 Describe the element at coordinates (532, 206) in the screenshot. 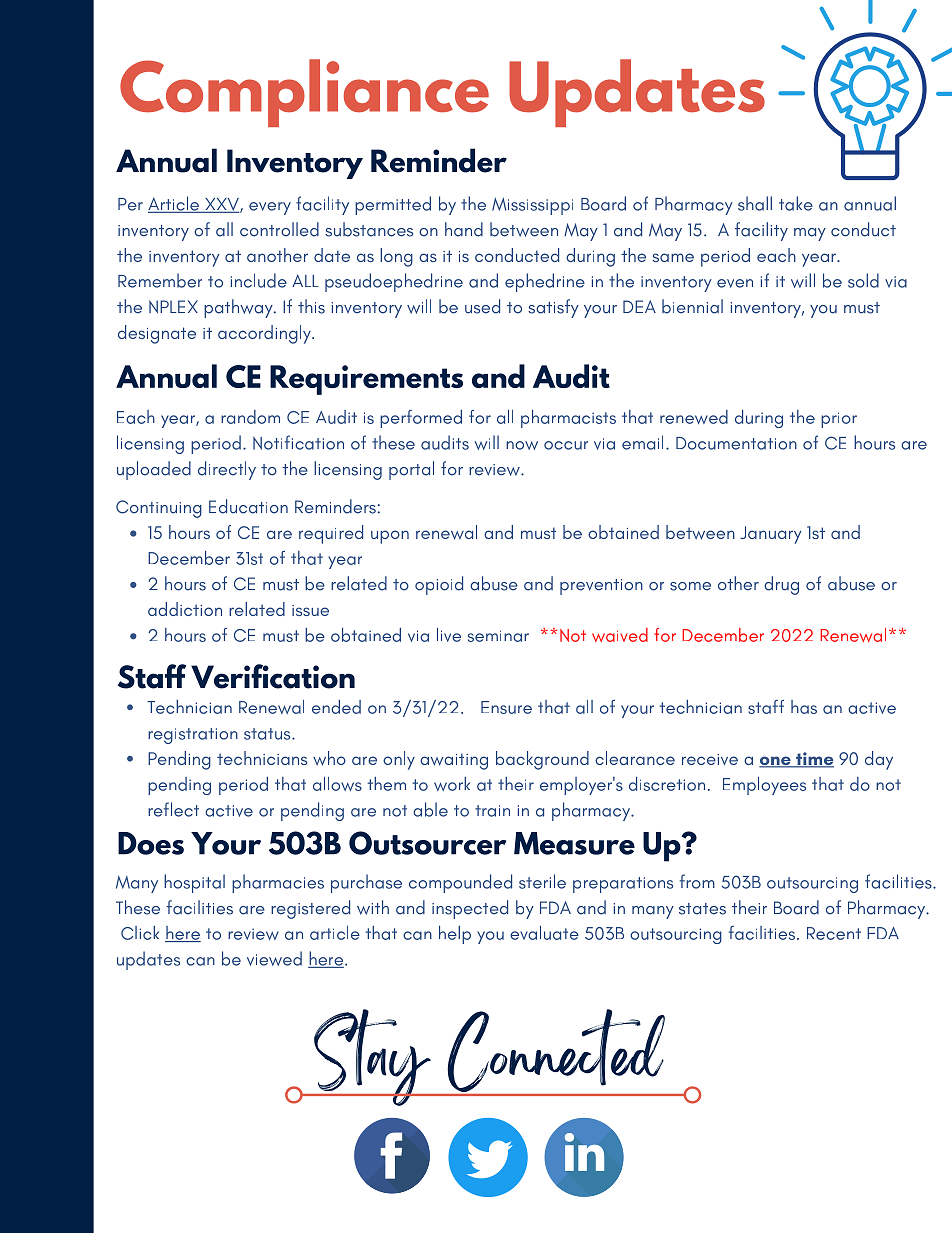

I see `Mississippi` at that location.
